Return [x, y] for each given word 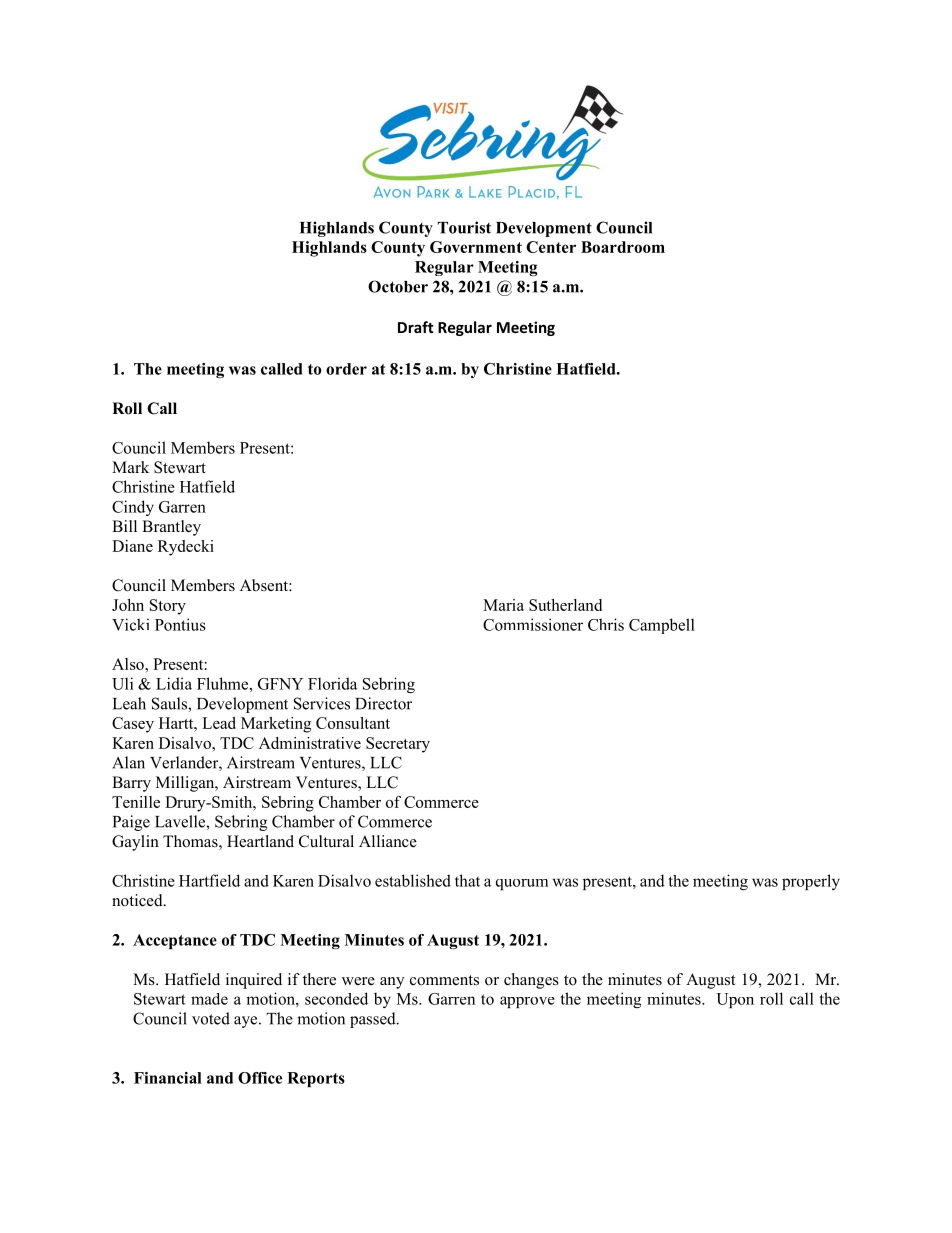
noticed [138, 900]
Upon [735, 1000]
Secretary [398, 745]
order [346, 369]
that [467, 880]
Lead [219, 723]
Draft [416, 327]
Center [551, 247]
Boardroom [623, 247]
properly [811, 882]
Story [168, 607]
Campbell [662, 626]
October [398, 286]
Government [476, 247]
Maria [503, 605]
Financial [168, 1078]
